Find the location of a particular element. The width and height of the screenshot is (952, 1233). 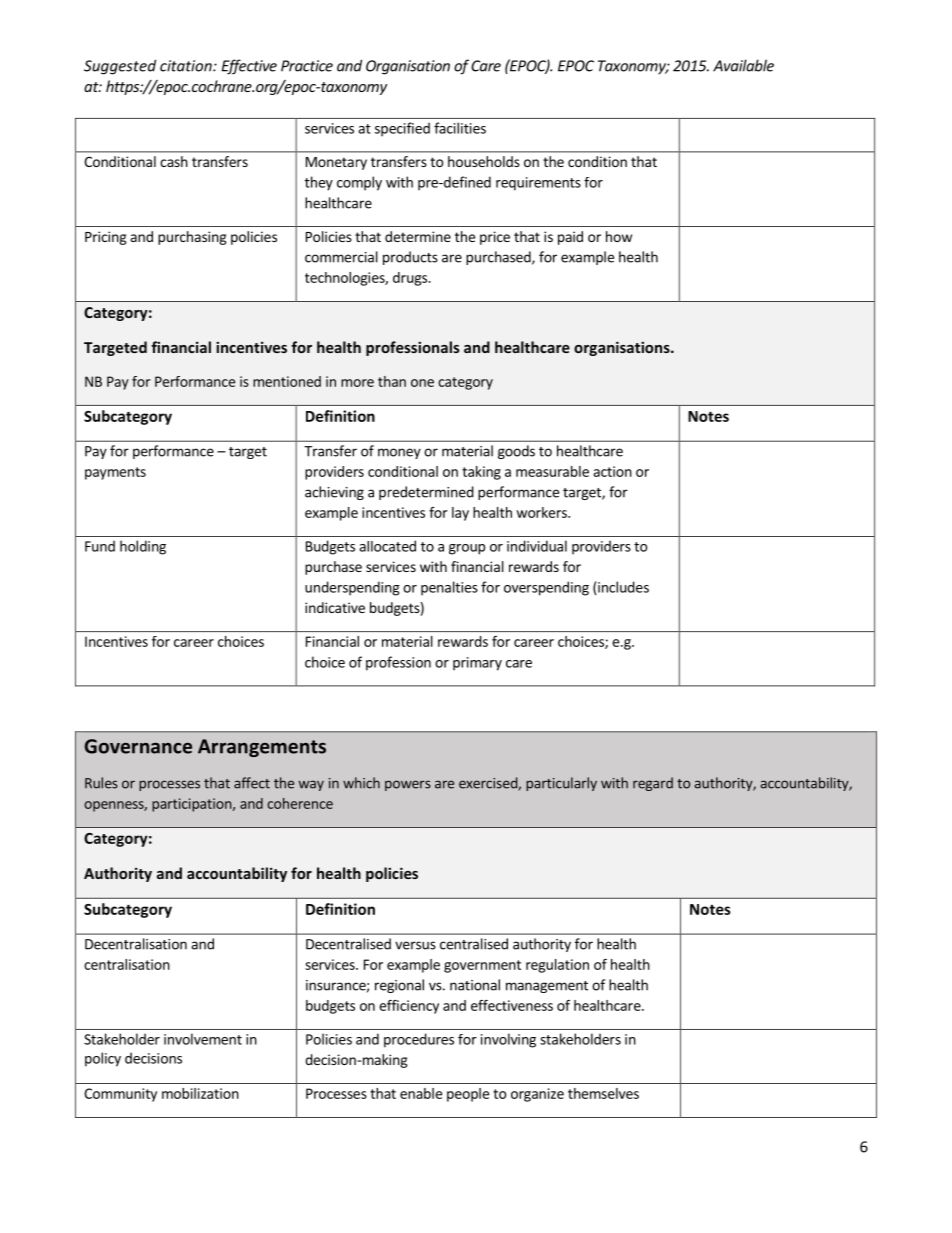

Available is located at coordinates (743, 65).
